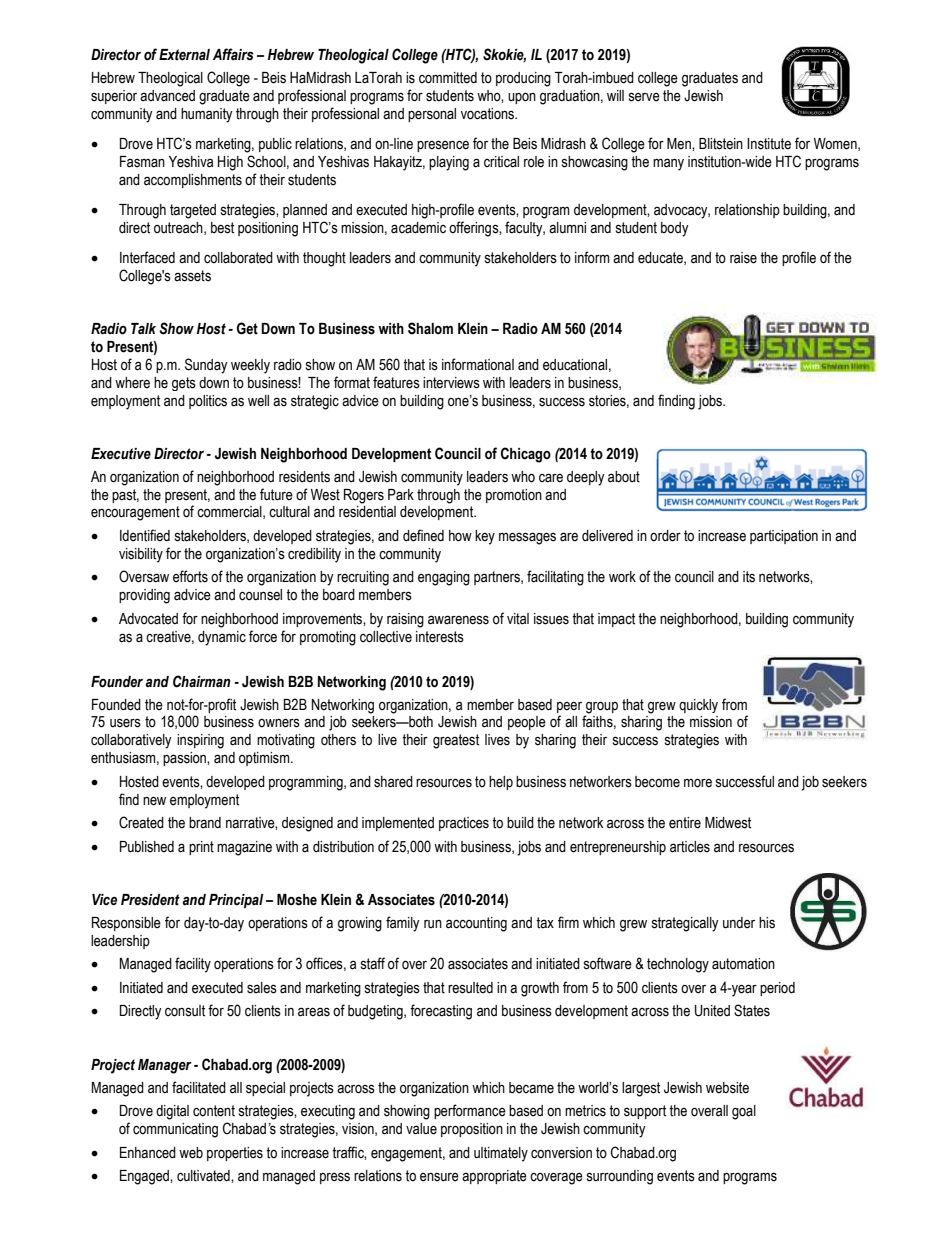 This page has height=1233, width=952. I want to click on interviews, so click(451, 383).
